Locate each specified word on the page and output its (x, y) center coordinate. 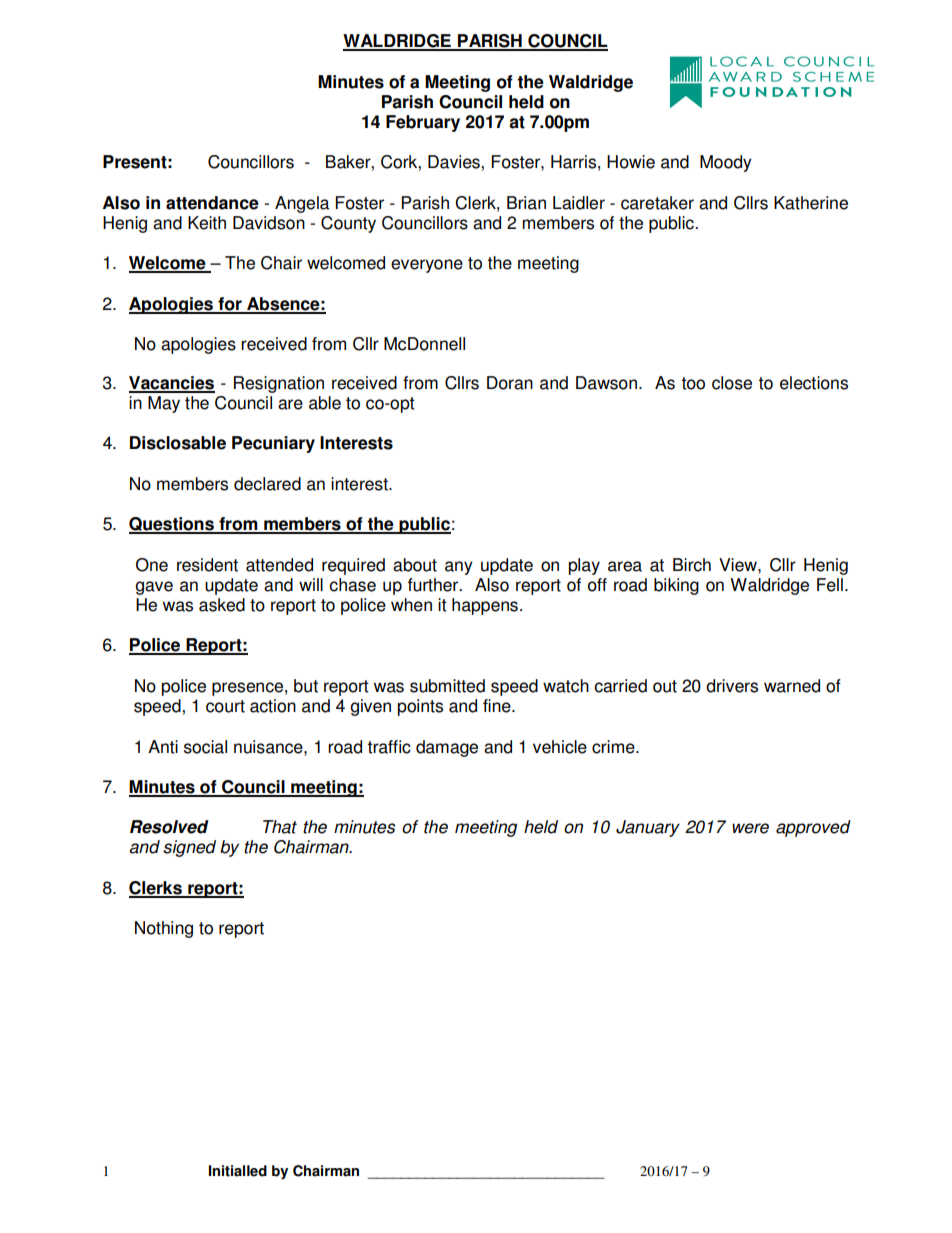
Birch (692, 565)
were (750, 828)
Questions (173, 525)
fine (498, 706)
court (225, 706)
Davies (455, 162)
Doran (510, 383)
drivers (732, 686)
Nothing (164, 929)
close (732, 383)
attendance (212, 203)
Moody (726, 163)
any (459, 568)
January (648, 828)
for (230, 305)
